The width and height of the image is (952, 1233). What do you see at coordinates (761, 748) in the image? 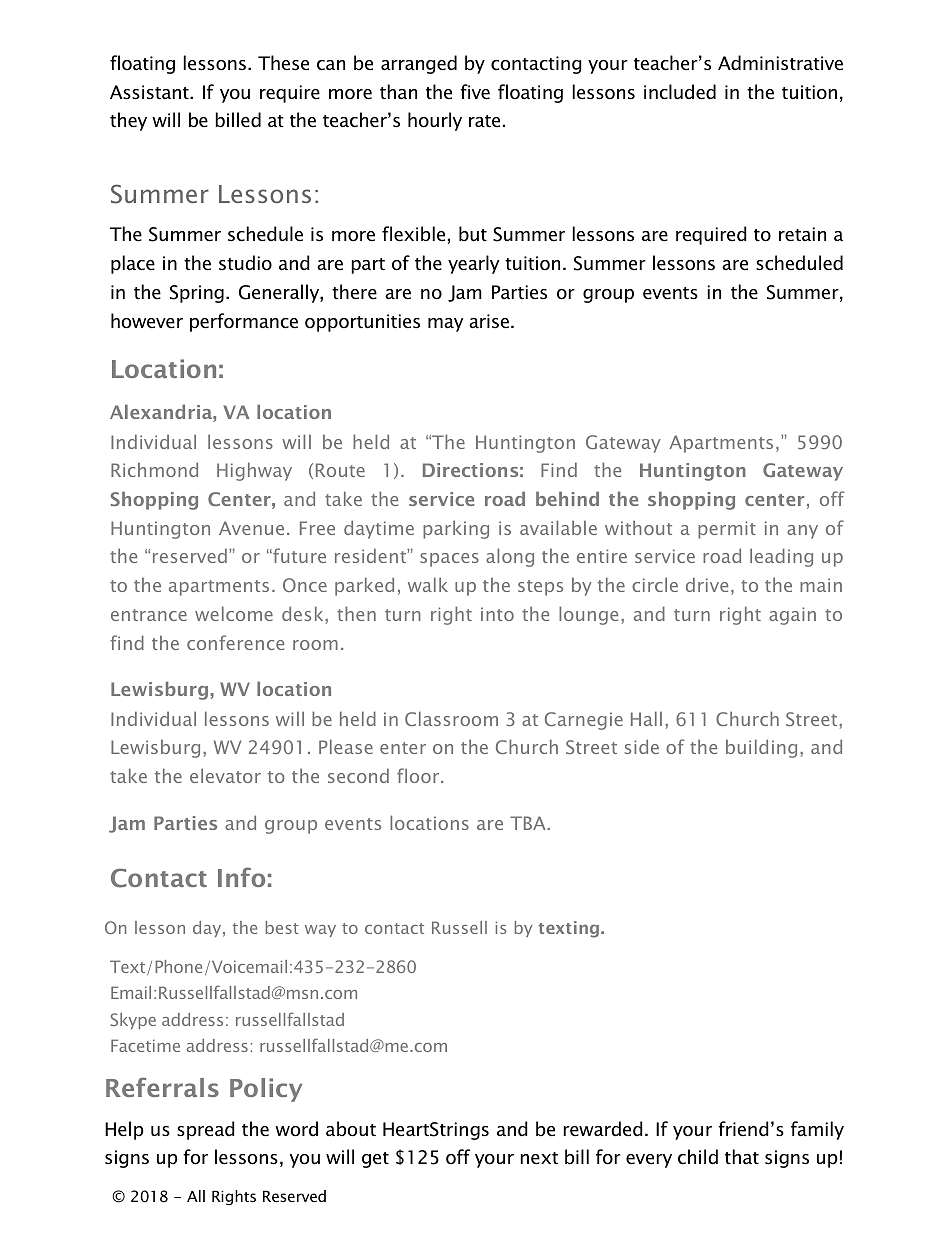
I see `building` at bounding box center [761, 748].
